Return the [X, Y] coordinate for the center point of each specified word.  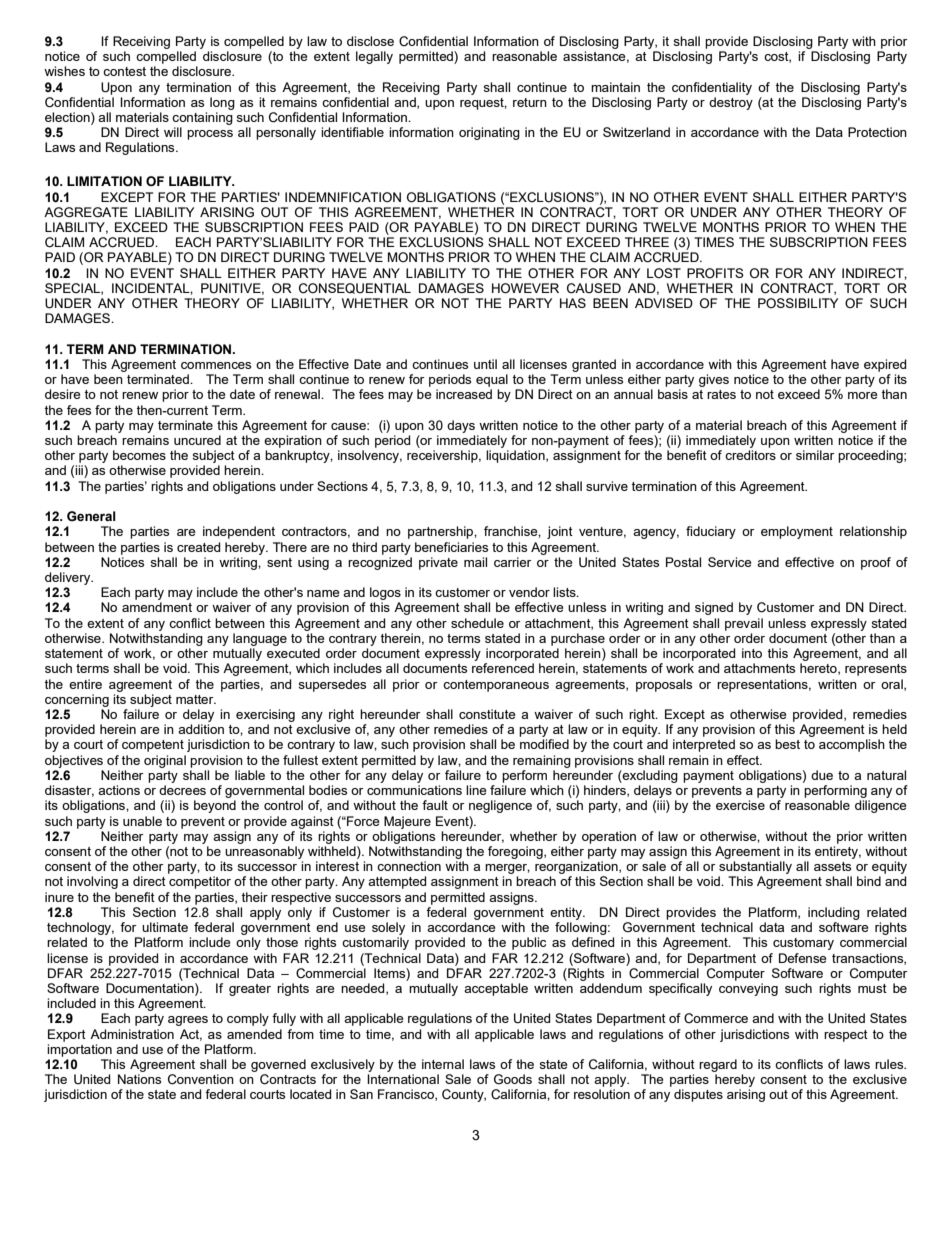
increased [464, 394]
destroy [731, 103]
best [787, 744]
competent [153, 746]
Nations [139, 1079]
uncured [197, 440]
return [530, 102]
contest [124, 71]
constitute [487, 714]
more [862, 395]
